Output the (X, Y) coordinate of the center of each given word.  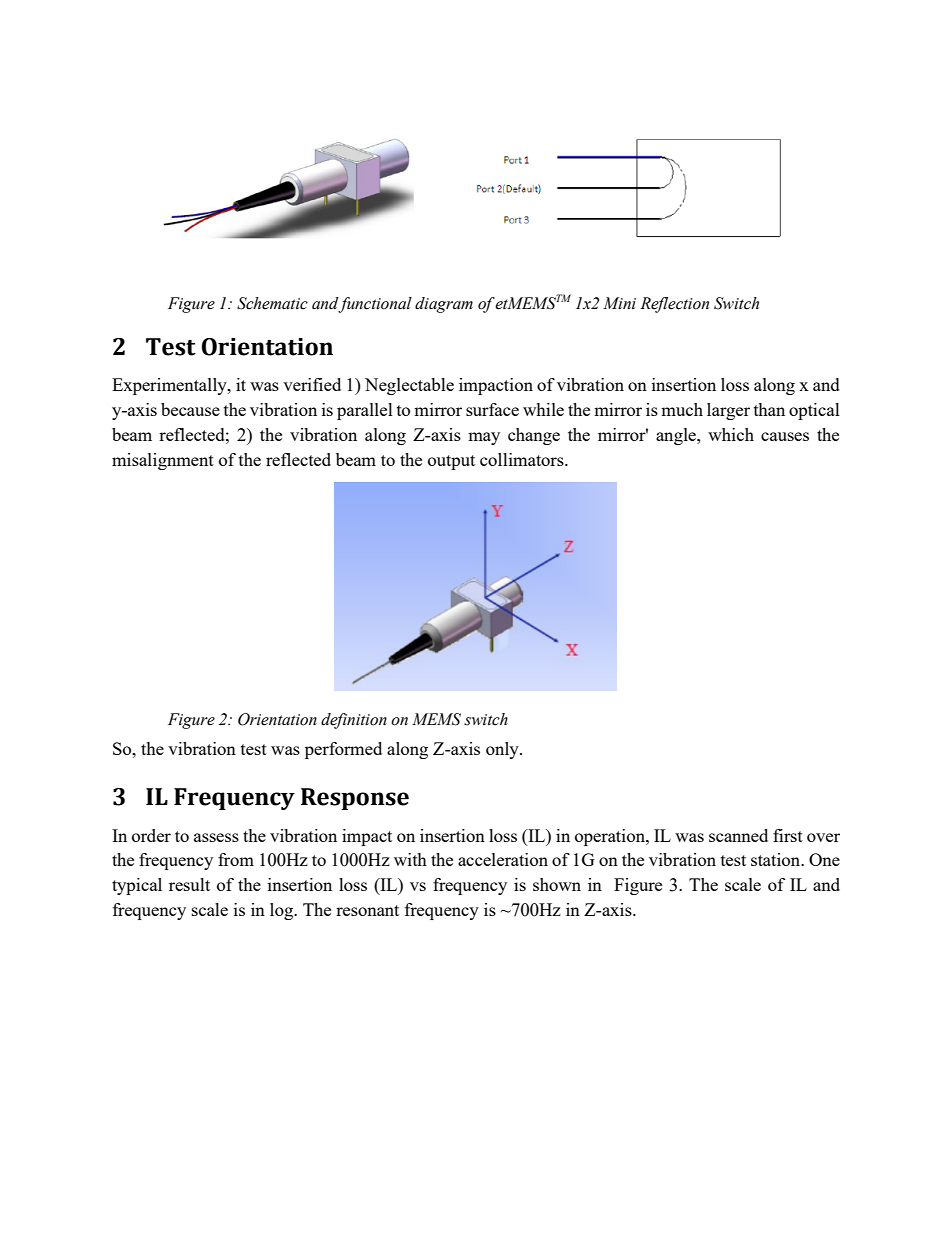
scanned (738, 835)
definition (354, 721)
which (731, 434)
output (451, 462)
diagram (444, 305)
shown (557, 884)
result (189, 884)
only (503, 750)
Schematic (272, 303)
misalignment (163, 461)
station (777, 859)
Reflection (674, 305)
